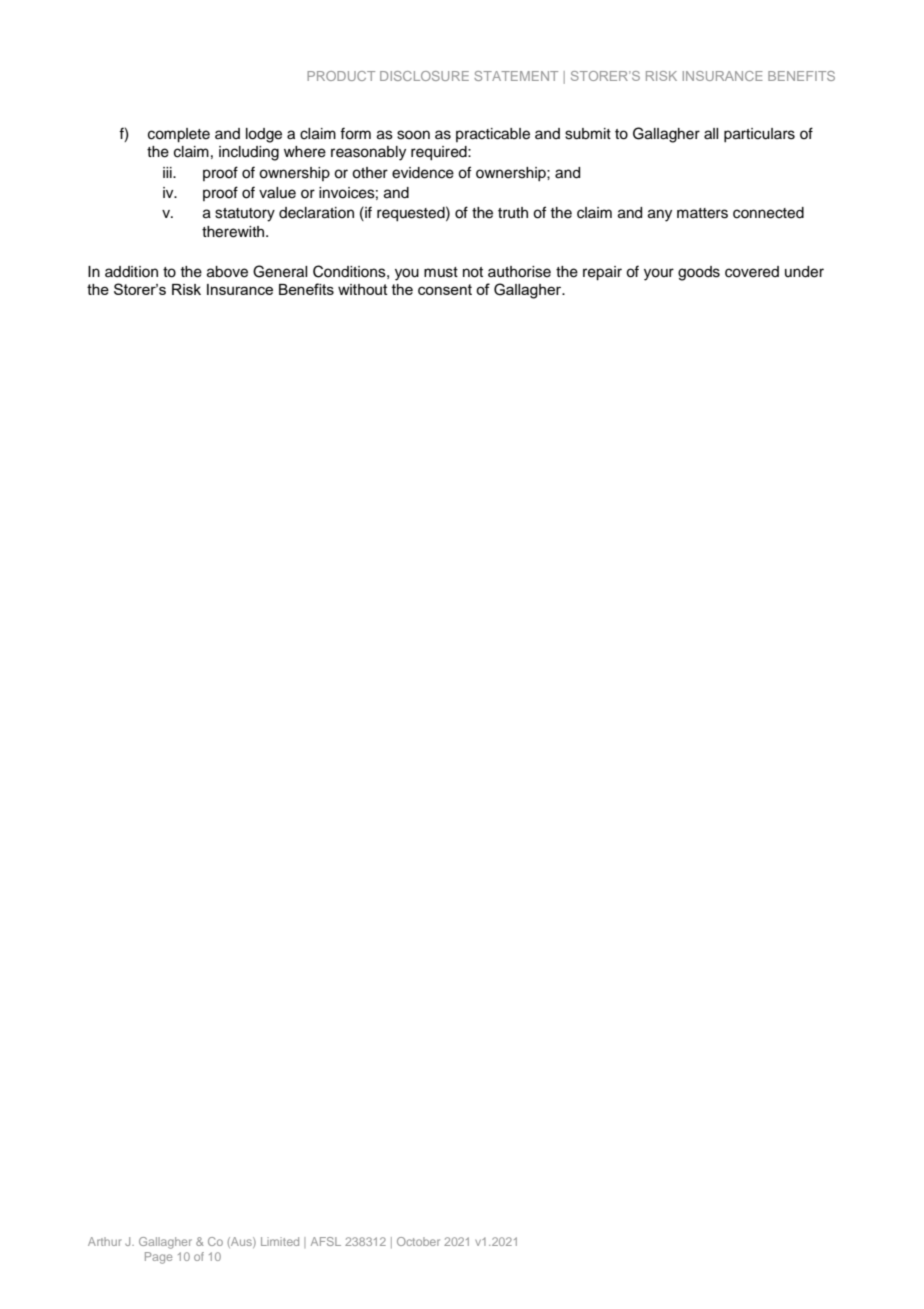  Describe the element at coordinates (418, 1241) in the screenshot. I see `October` at that location.
